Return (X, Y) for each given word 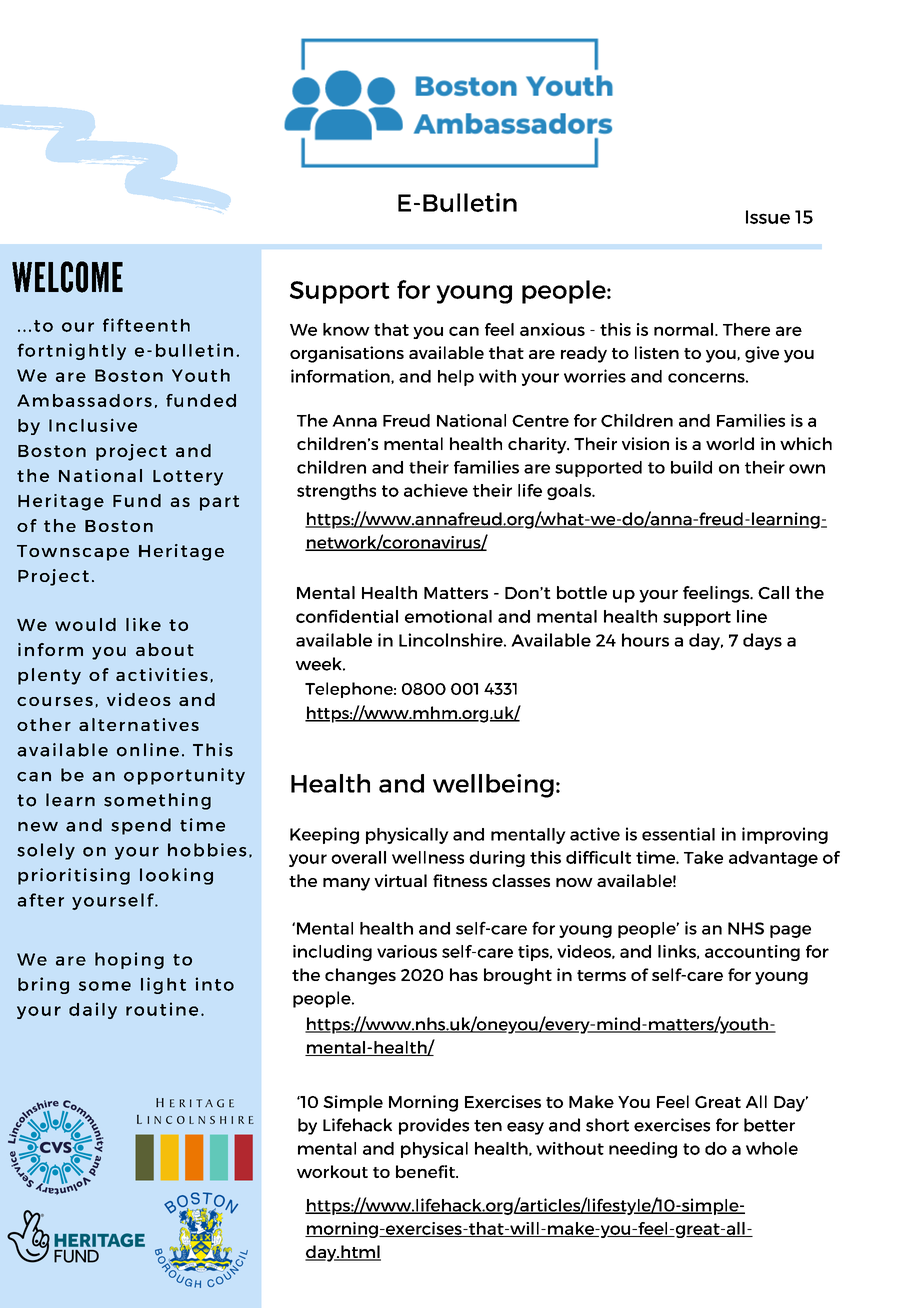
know (346, 329)
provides (434, 1126)
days (762, 641)
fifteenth (146, 325)
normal (683, 329)
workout (332, 1171)
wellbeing (493, 786)
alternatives (139, 724)
